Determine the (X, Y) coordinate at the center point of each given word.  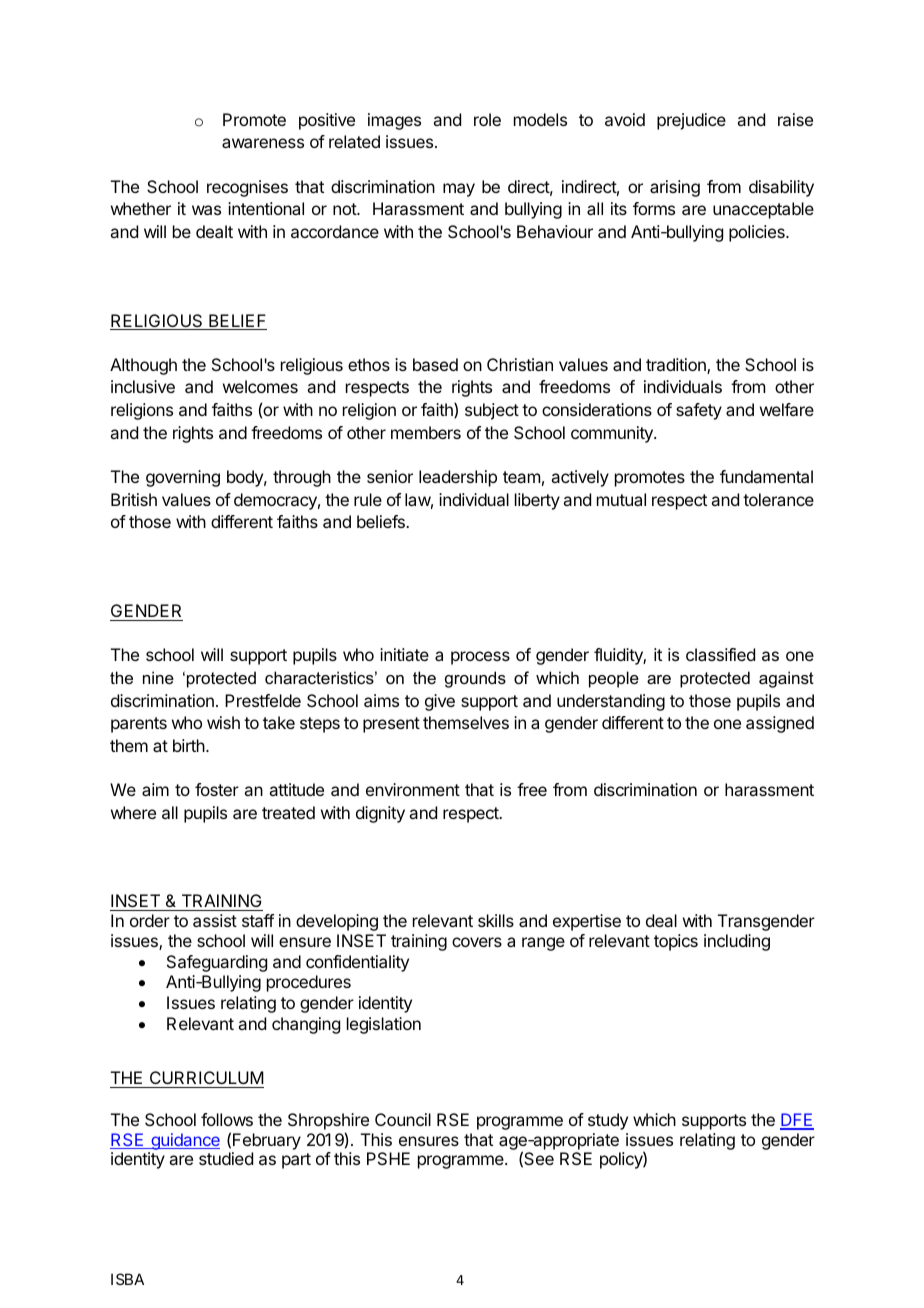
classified (720, 654)
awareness (263, 143)
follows (227, 1119)
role (487, 119)
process (480, 658)
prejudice (691, 121)
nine (158, 677)
